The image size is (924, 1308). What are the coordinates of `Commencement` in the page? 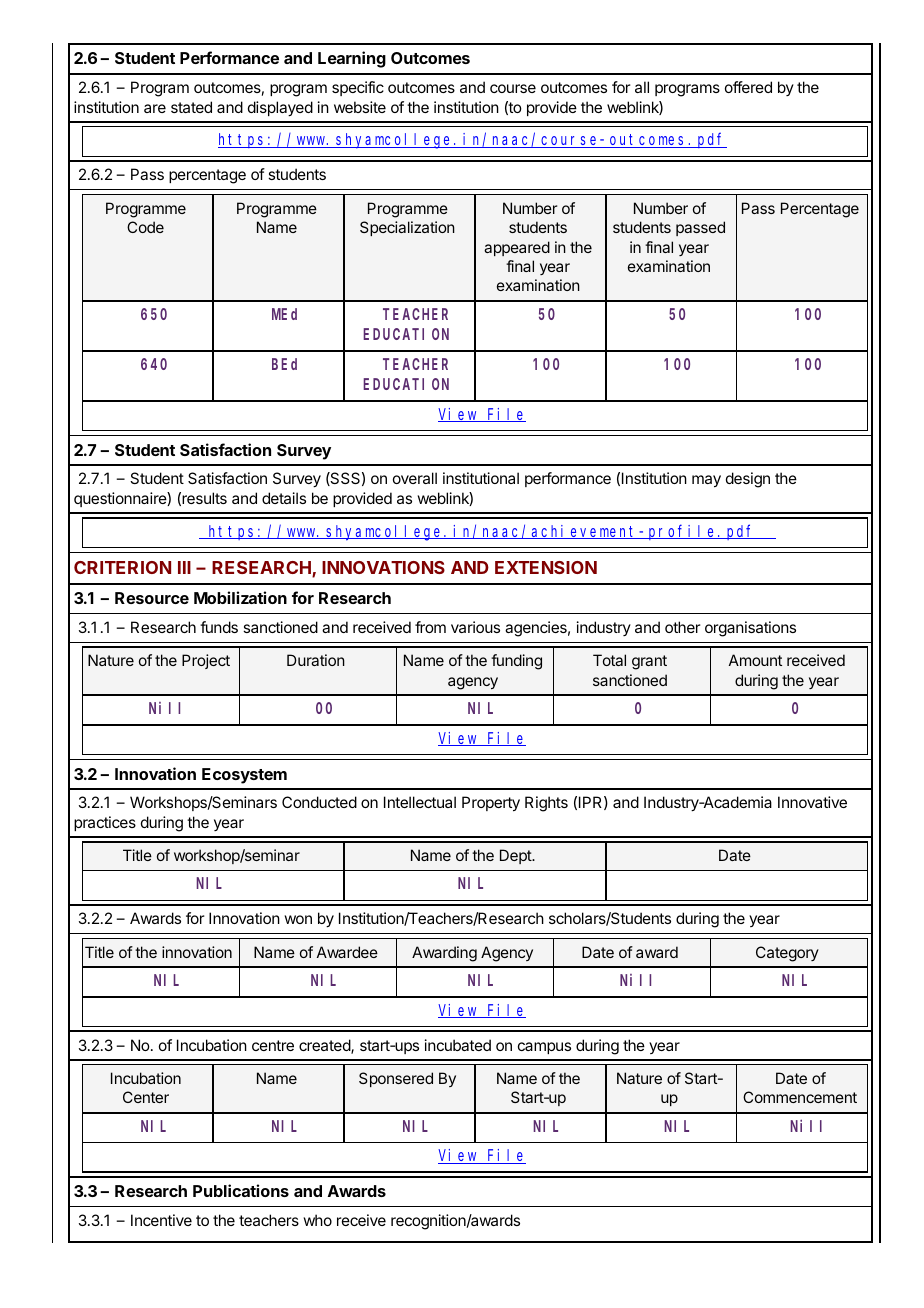 It's located at (800, 1097).
